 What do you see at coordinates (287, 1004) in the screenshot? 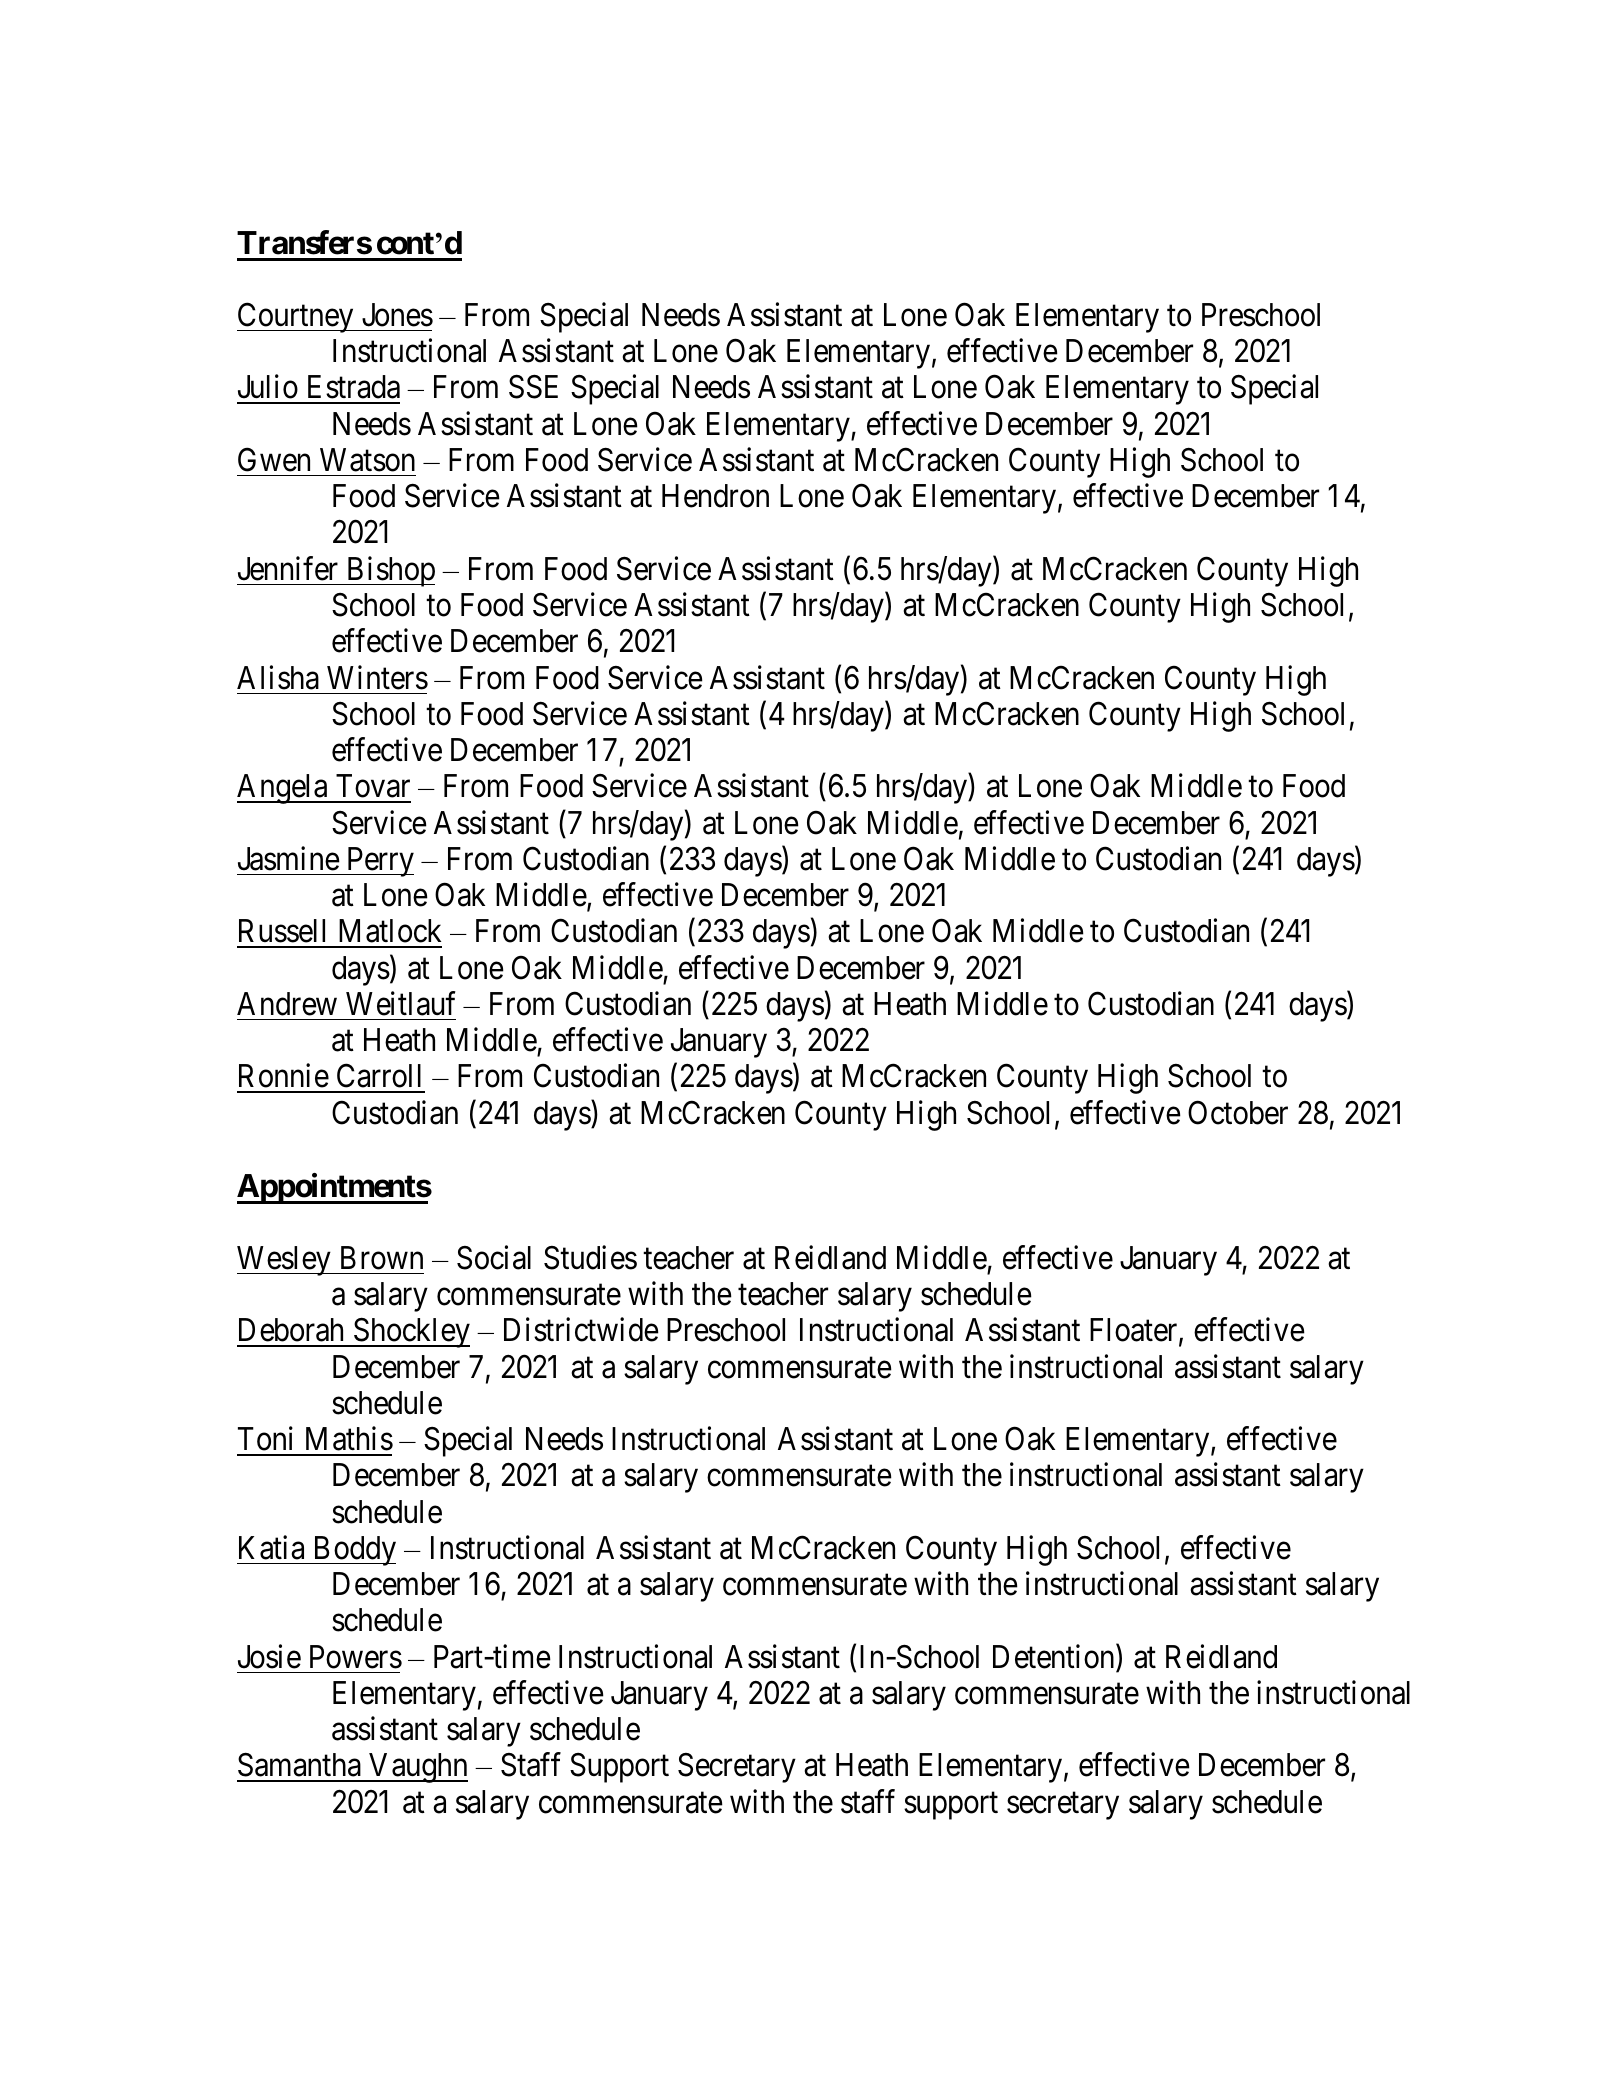
I see `Andrew` at bounding box center [287, 1004].
